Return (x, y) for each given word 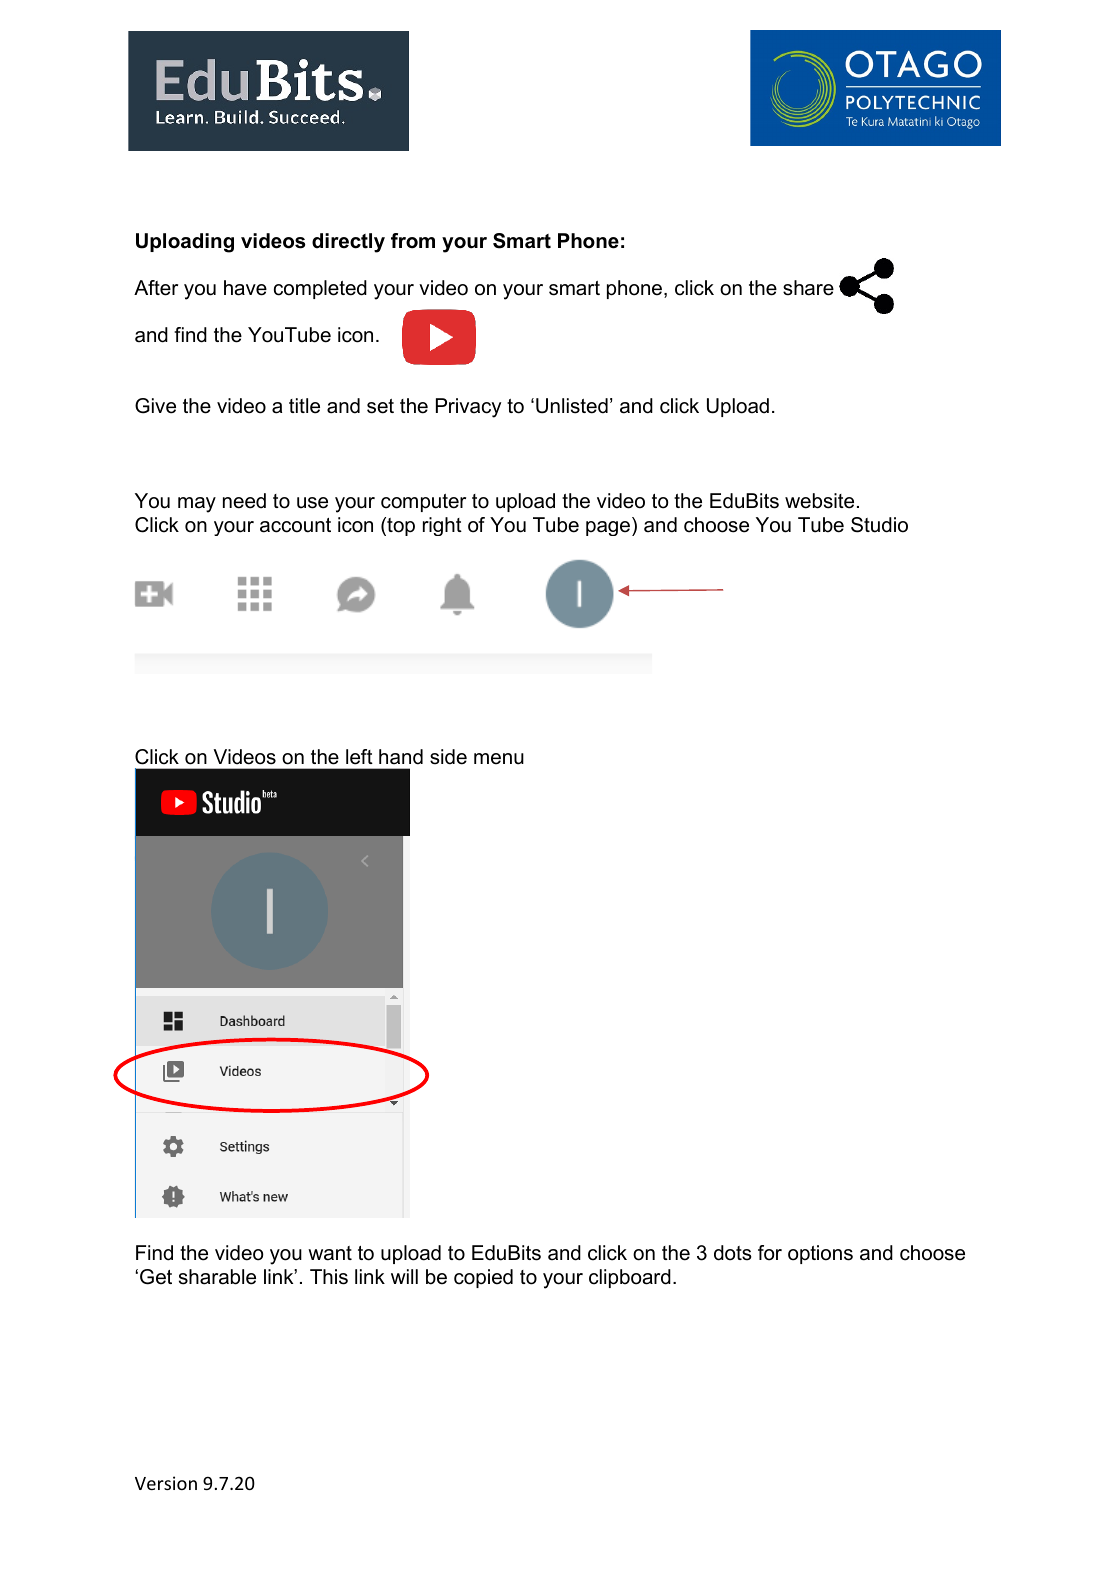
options (820, 1254)
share (808, 288)
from (413, 241)
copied (483, 1278)
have (245, 288)
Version (166, 1483)
